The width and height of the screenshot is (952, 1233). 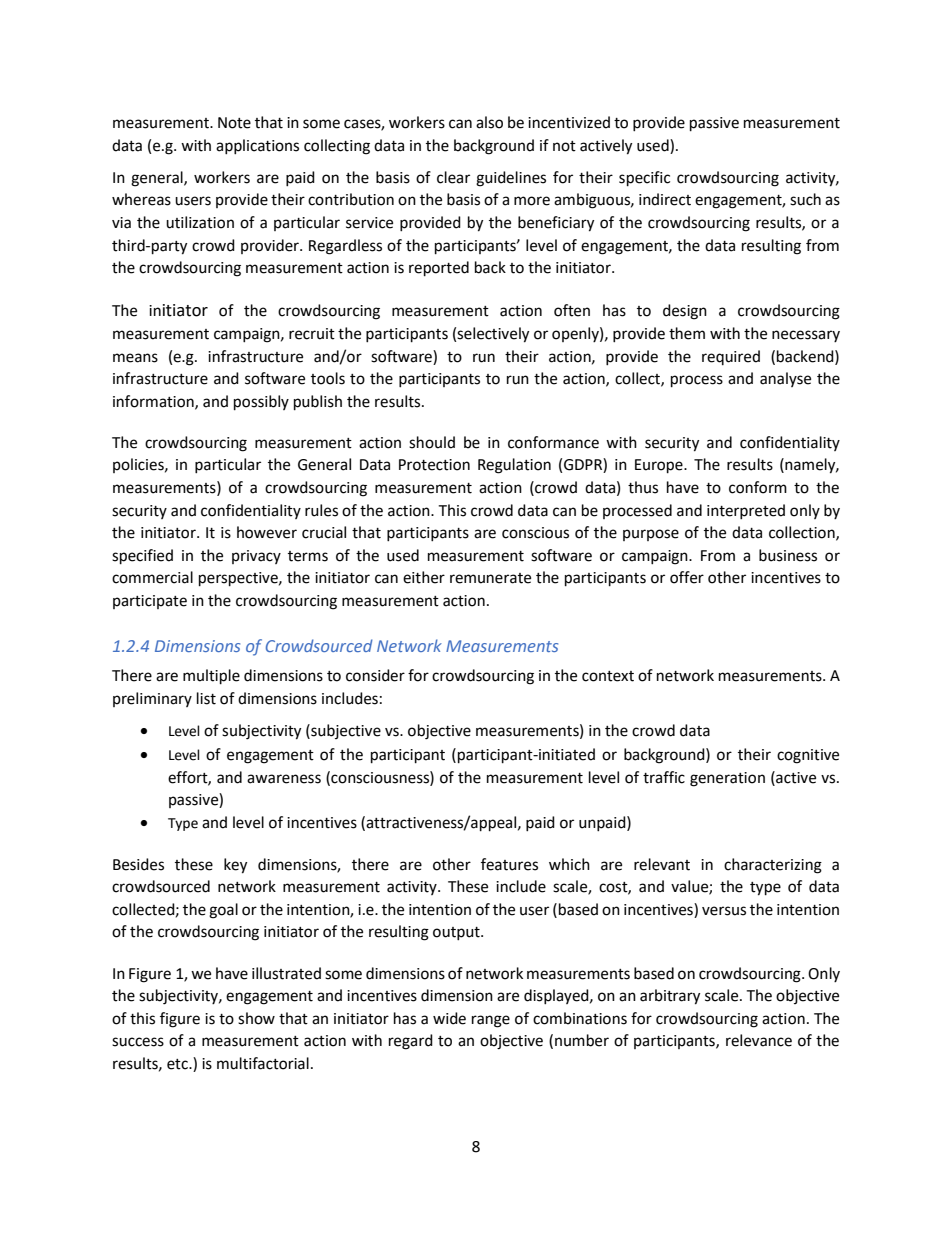 I want to click on Note, so click(x=234, y=123).
